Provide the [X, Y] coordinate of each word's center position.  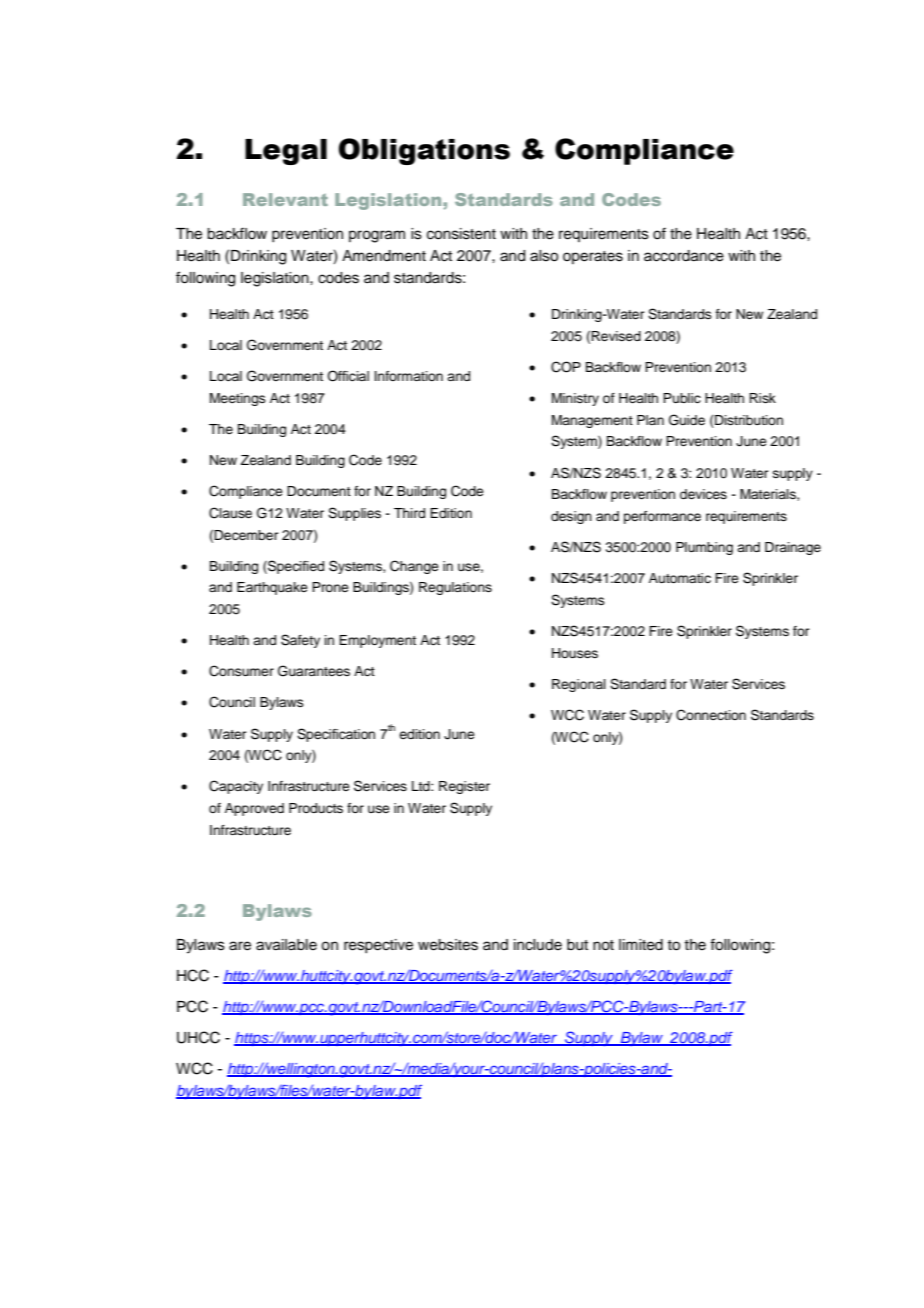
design [571, 517]
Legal [286, 152]
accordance [684, 256]
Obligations [424, 151]
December [246, 535]
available [286, 945]
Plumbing [704, 548]
